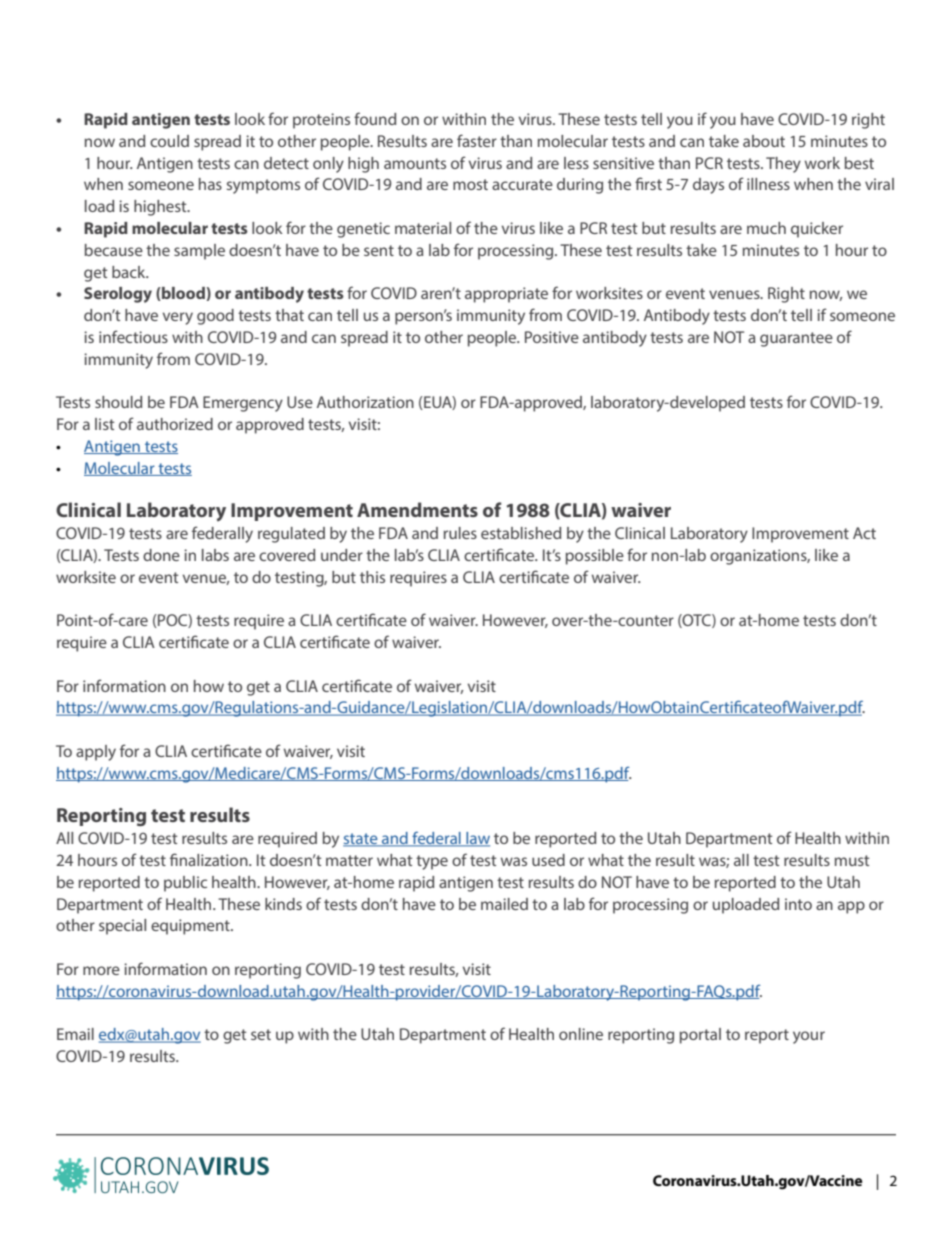 This screenshot has width=952, height=1233. I want to click on more, so click(101, 970).
